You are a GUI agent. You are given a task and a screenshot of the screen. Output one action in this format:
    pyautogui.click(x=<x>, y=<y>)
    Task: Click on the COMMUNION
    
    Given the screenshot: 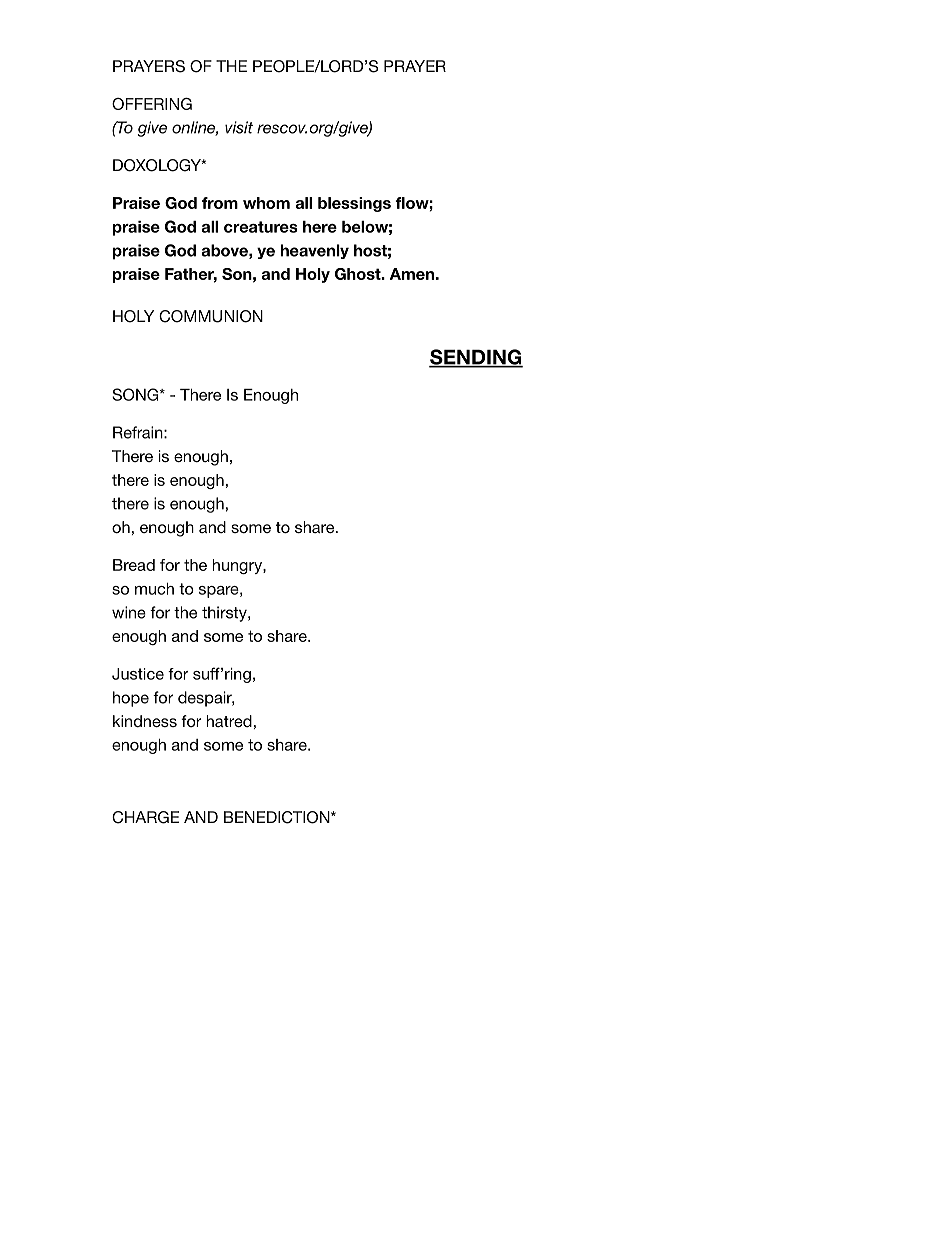 What is the action you would take?
    pyautogui.click(x=211, y=316)
